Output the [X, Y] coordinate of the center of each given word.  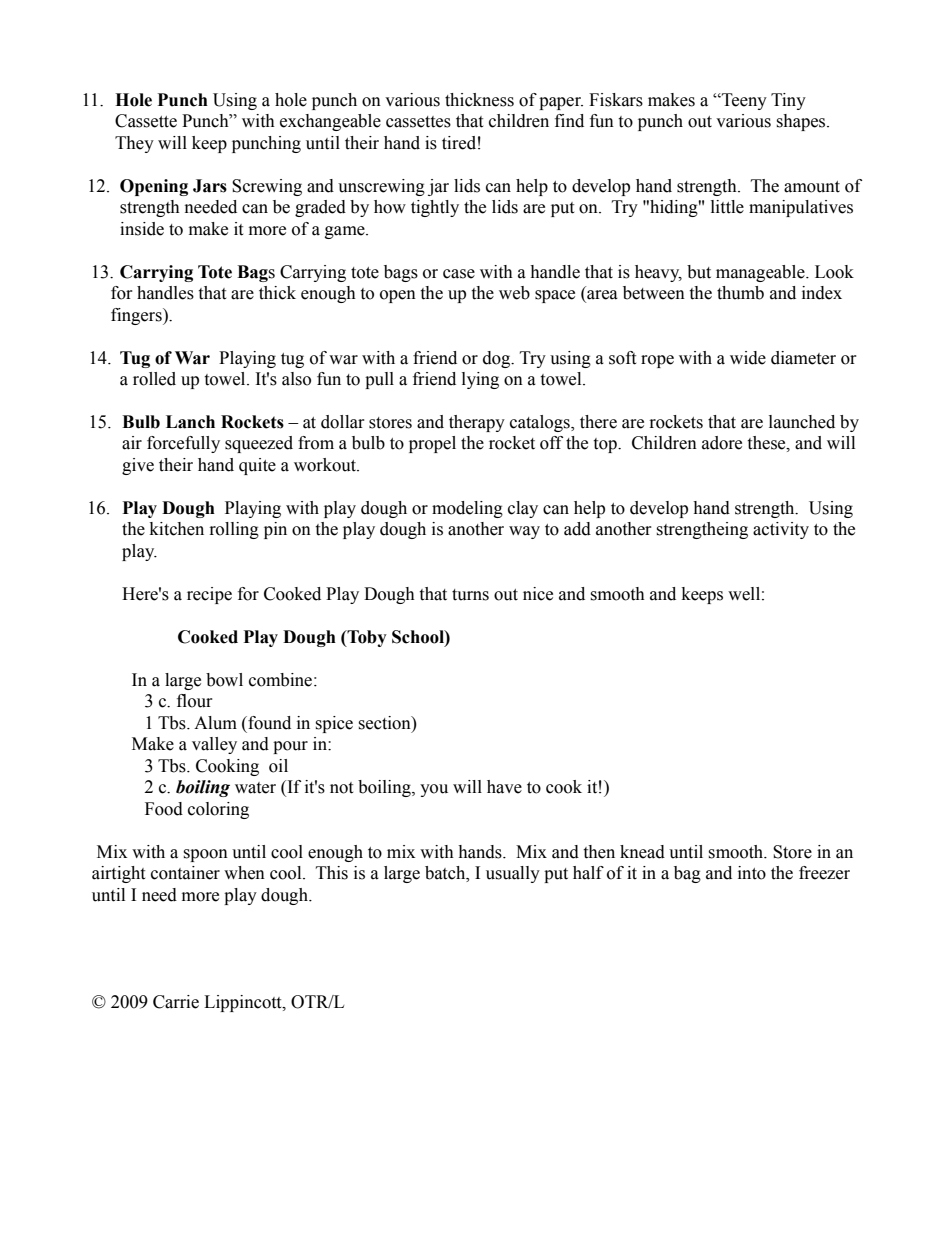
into [752, 873]
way [524, 532]
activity [781, 530]
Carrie [176, 1002]
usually [513, 874]
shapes [802, 122]
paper [561, 103]
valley [214, 745]
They [134, 144]
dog [498, 359]
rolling [234, 530]
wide [748, 358]
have [504, 787]
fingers [137, 316]
